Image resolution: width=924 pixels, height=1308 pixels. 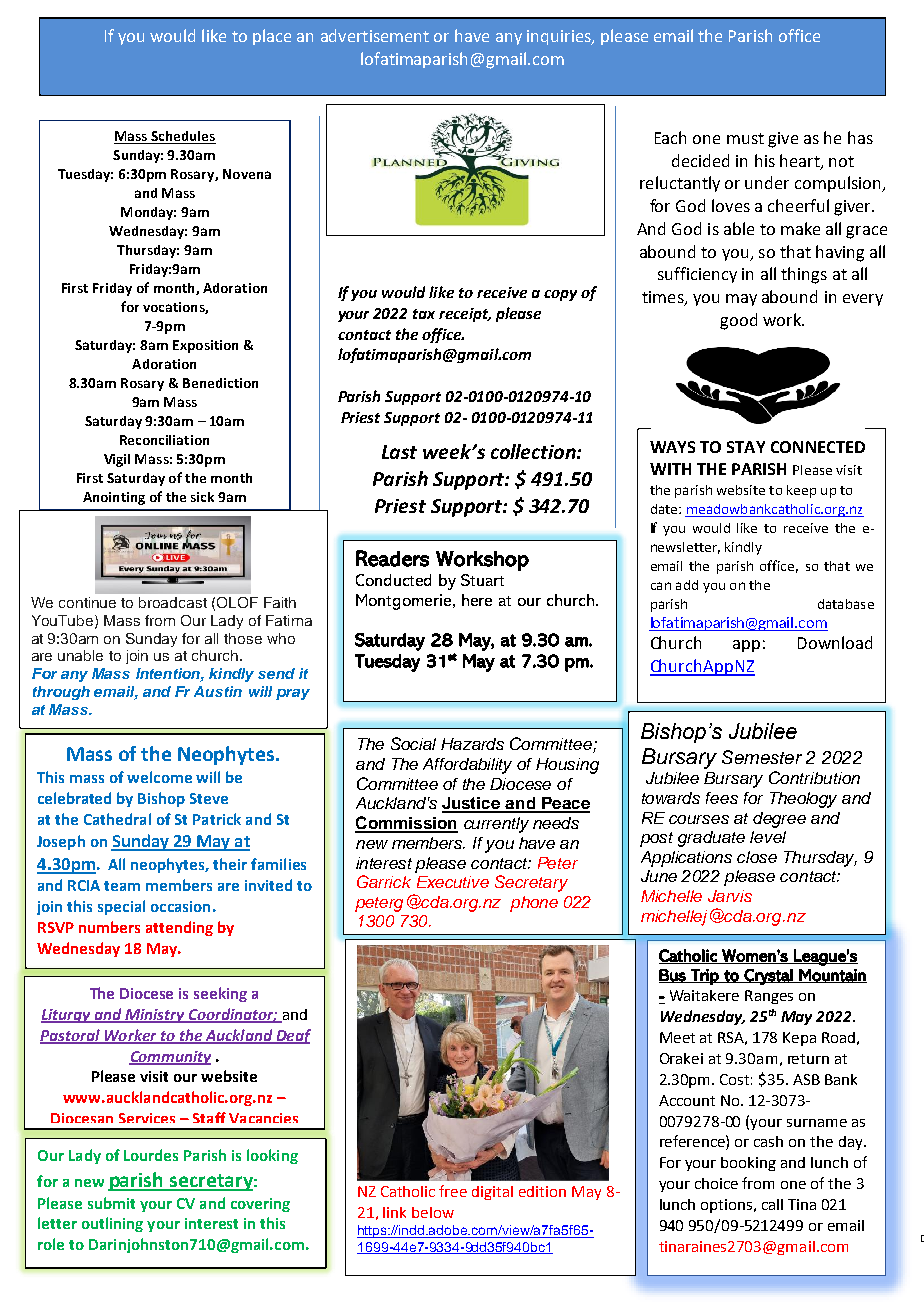 What do you see at coordinates (375, 35) in the screenshot?
I see `advertisement` at bounding box center [375, 35].
